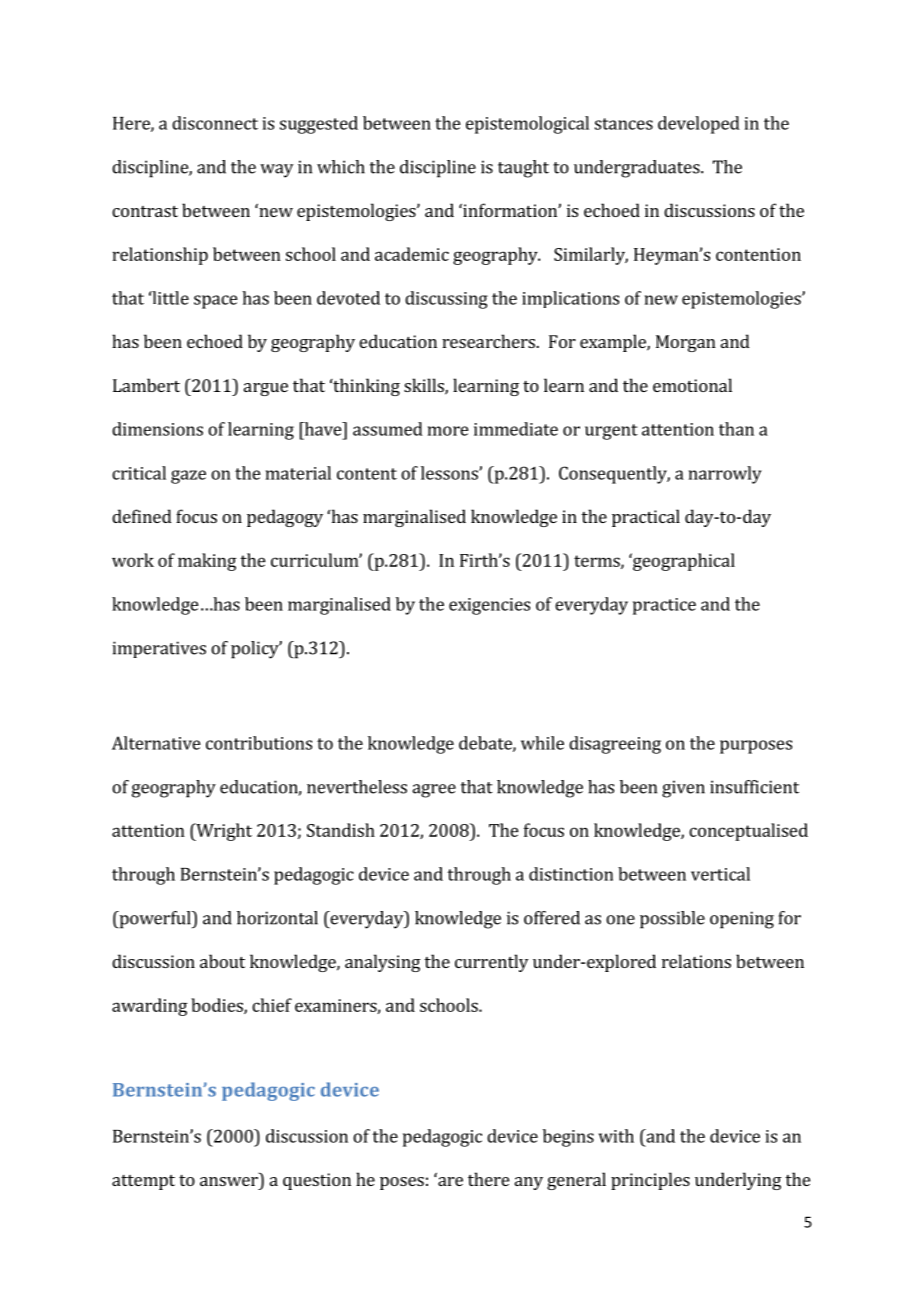 This screenshot has height=1308, width=924. I want to click on skills, so click(425, 386).
